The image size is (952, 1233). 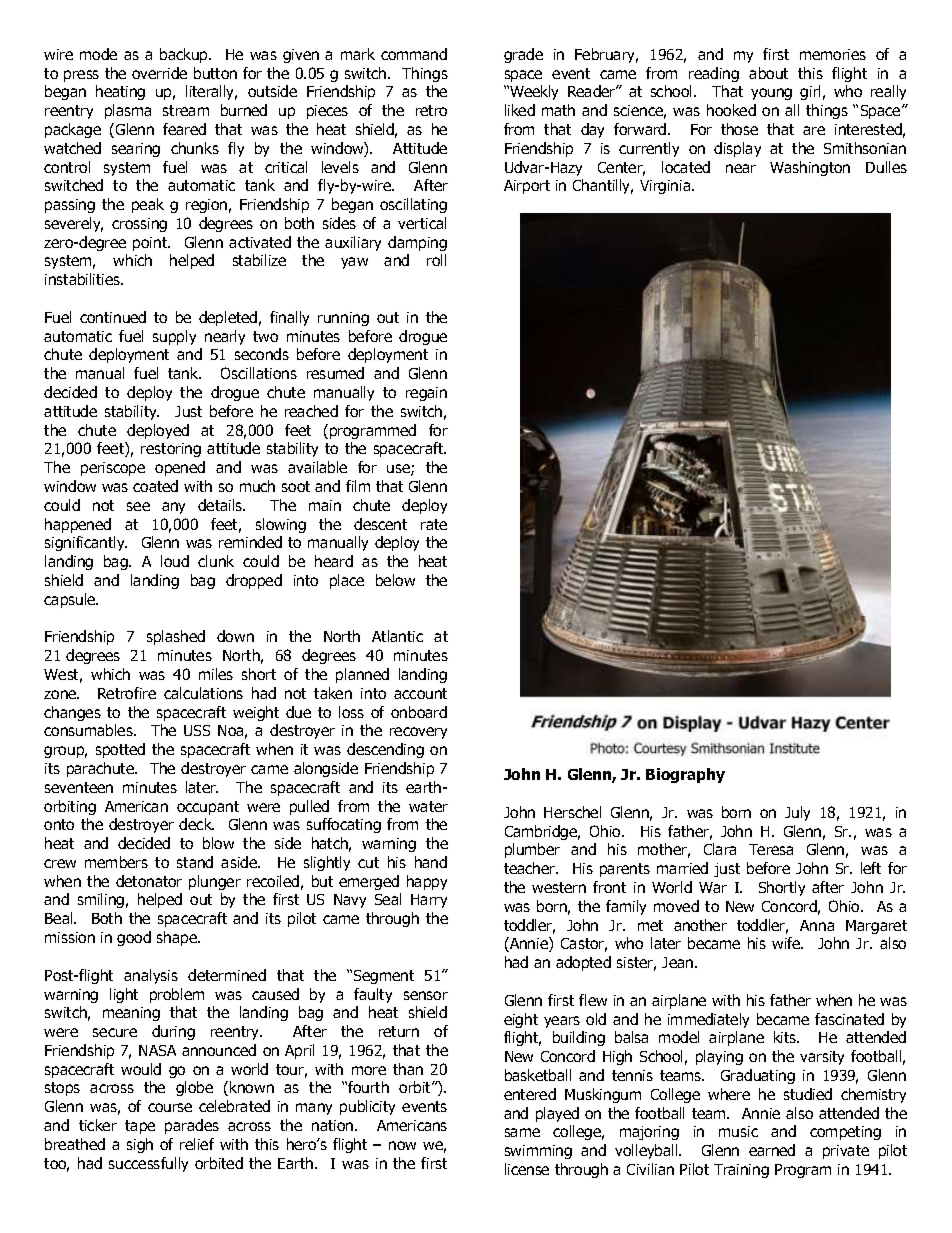 I want to click on liked, so click(x=520, y=110).
